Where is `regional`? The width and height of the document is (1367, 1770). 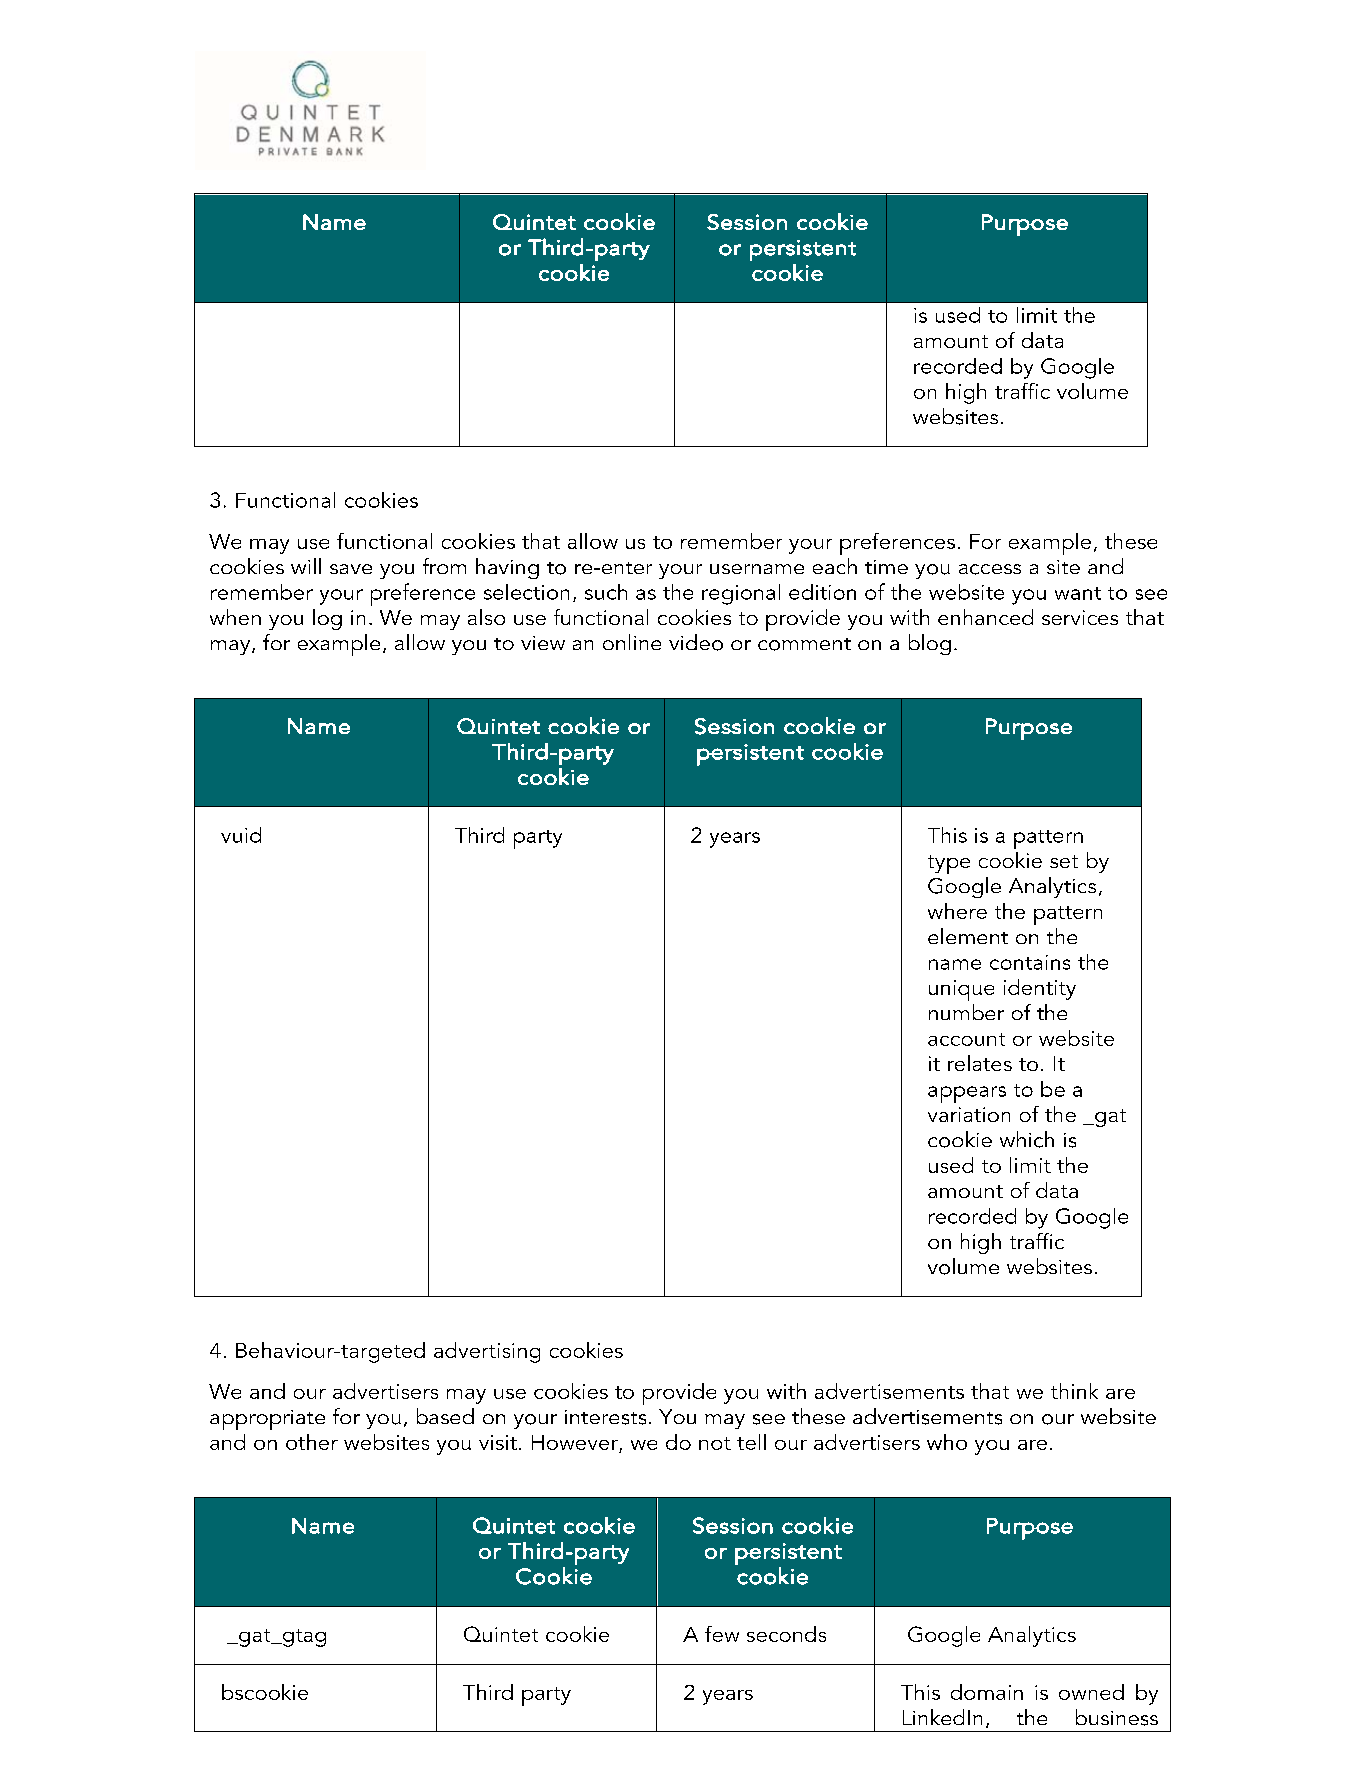 regional is located at coordinates (741, 594).
